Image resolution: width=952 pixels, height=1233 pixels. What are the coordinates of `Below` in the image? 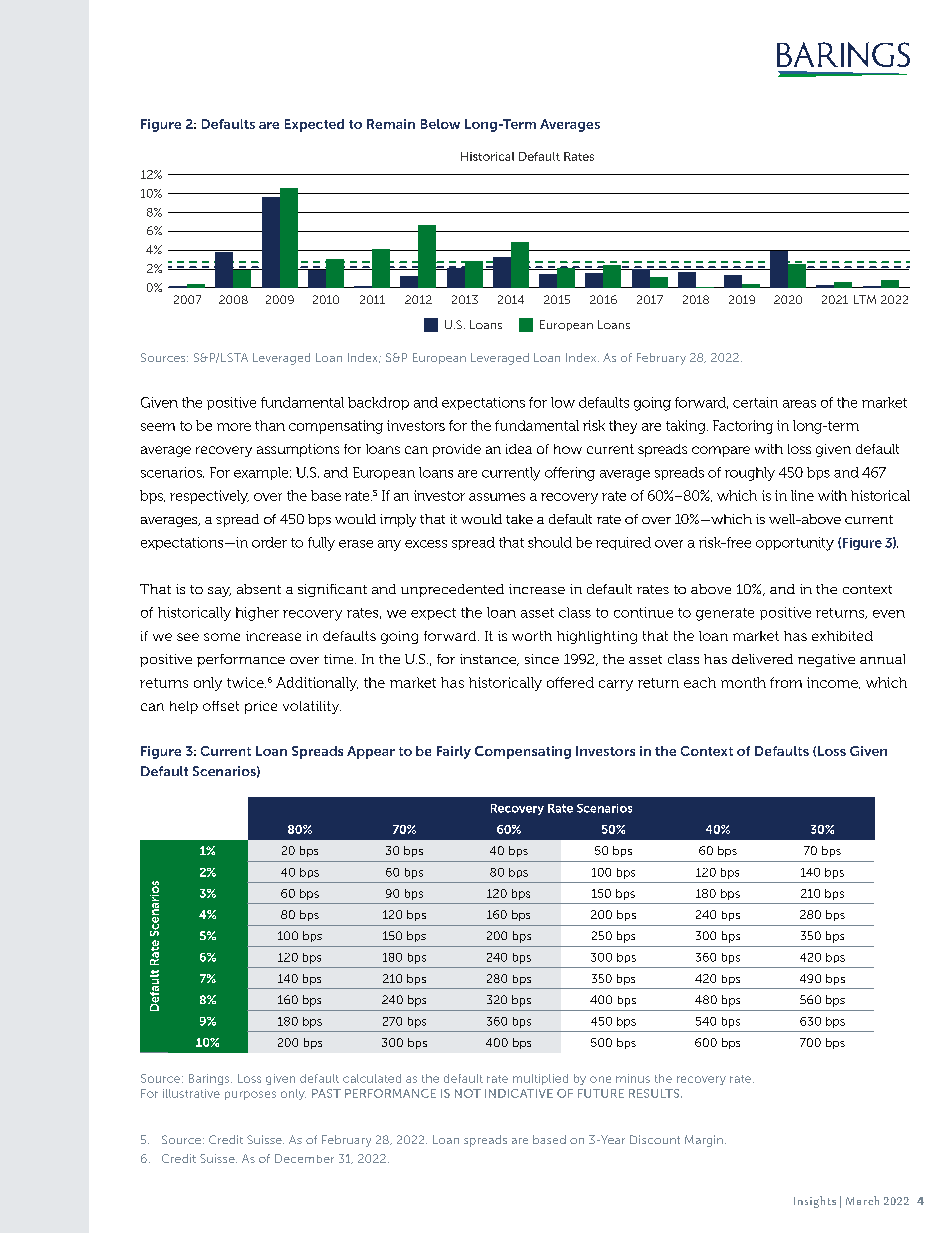 It's located at (440, 124).
